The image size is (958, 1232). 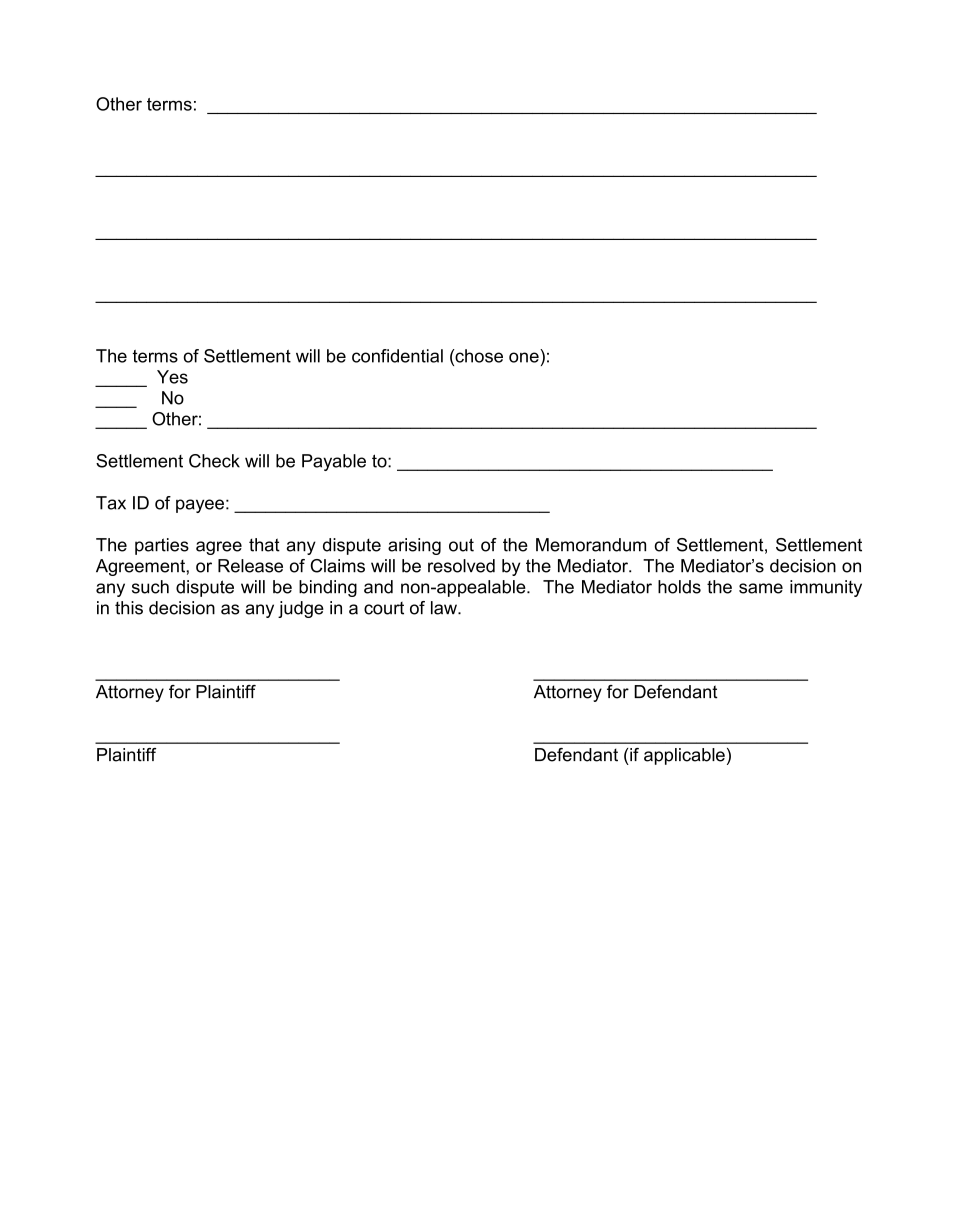 I want to click on Yes, so click(x=172, y=377).
